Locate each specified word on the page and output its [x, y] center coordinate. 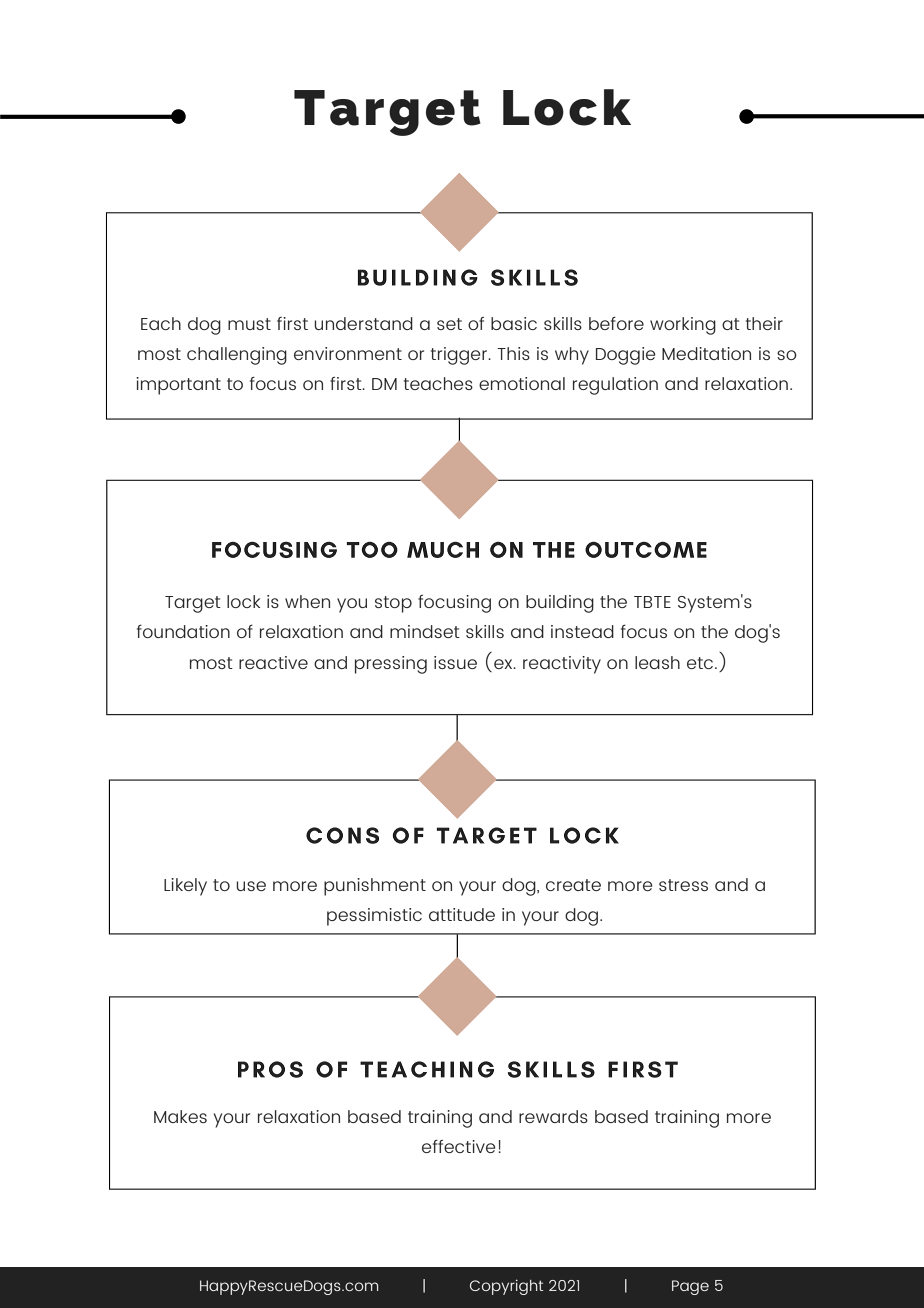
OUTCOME [646, 550]
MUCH [443, 550]
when [307, 601]
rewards [553, 1116]
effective [458, 1146]
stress [683, 885]
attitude [462, 914]
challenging [237, 356]
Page [690, 1287]
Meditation [706, 353]
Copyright [506, 1287]
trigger [460, 356]
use [251, 886]
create [573, 885]
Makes [180, 1116]
